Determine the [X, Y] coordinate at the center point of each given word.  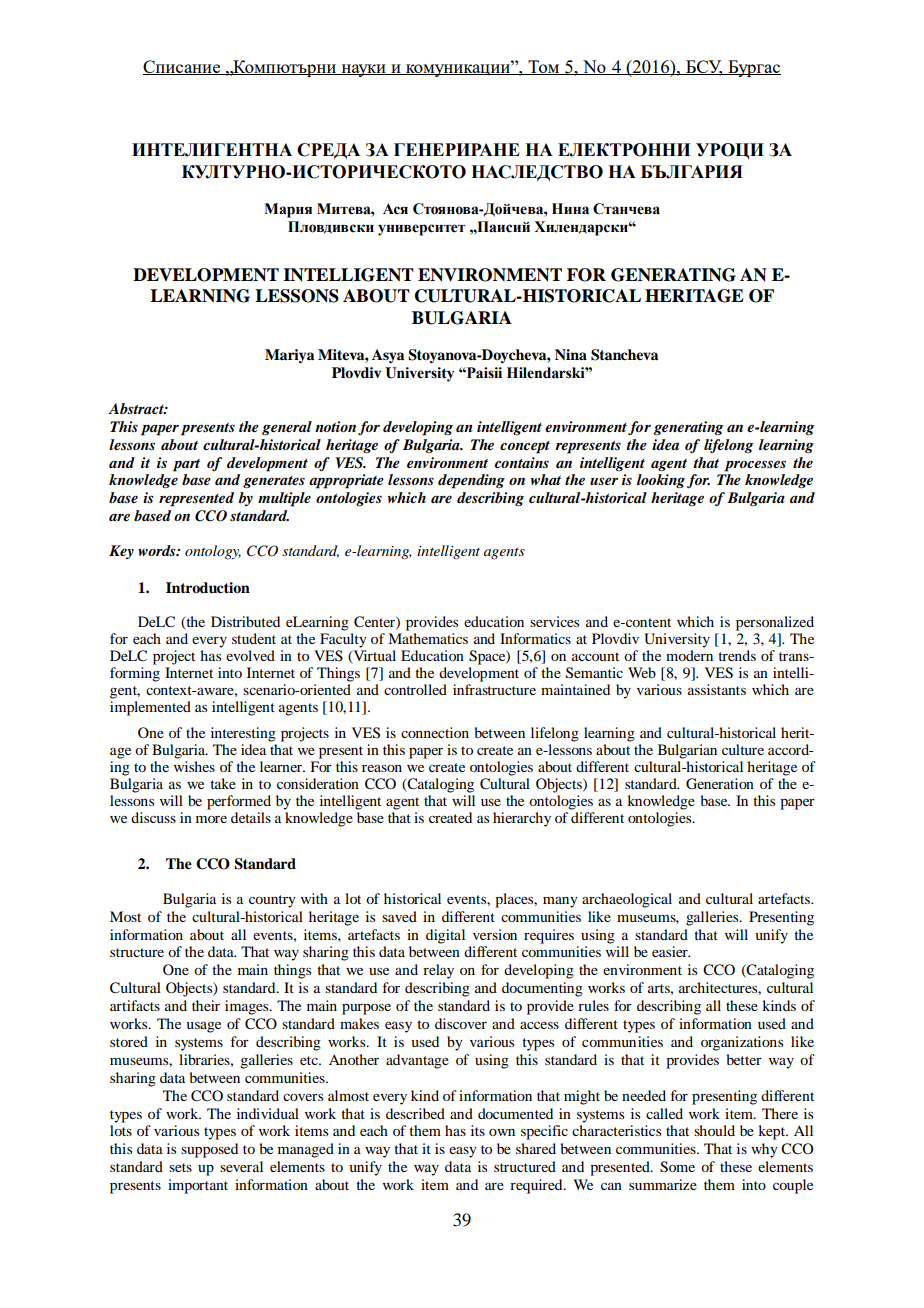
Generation [720, 784]
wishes [194, 766]
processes [755, 466]
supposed [209, 1150]
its [478, 1130]
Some [677, 1167]
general [287, 428]
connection [435, 732]
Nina [571, 354]
